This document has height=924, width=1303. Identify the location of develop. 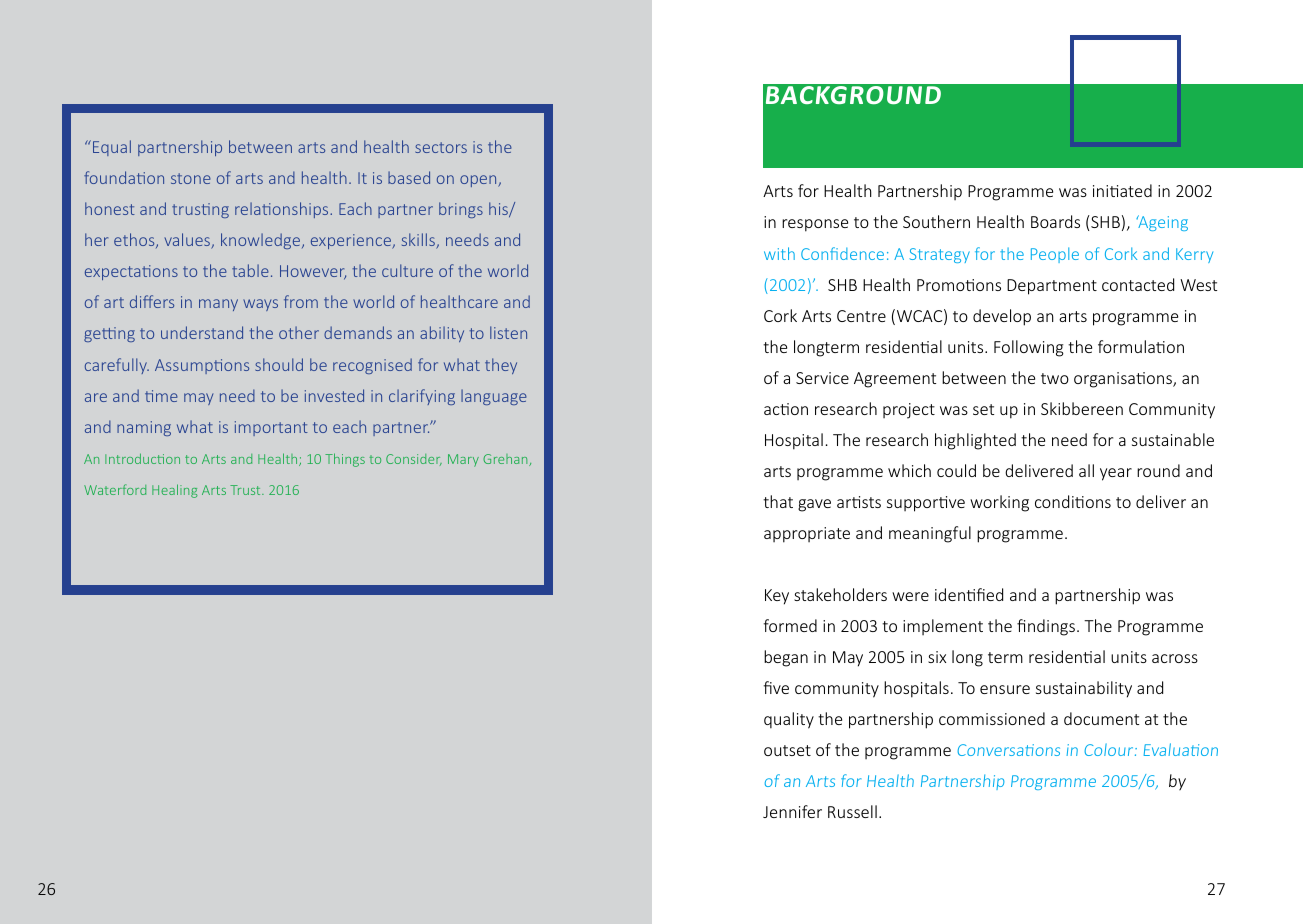
(1002, 317).
